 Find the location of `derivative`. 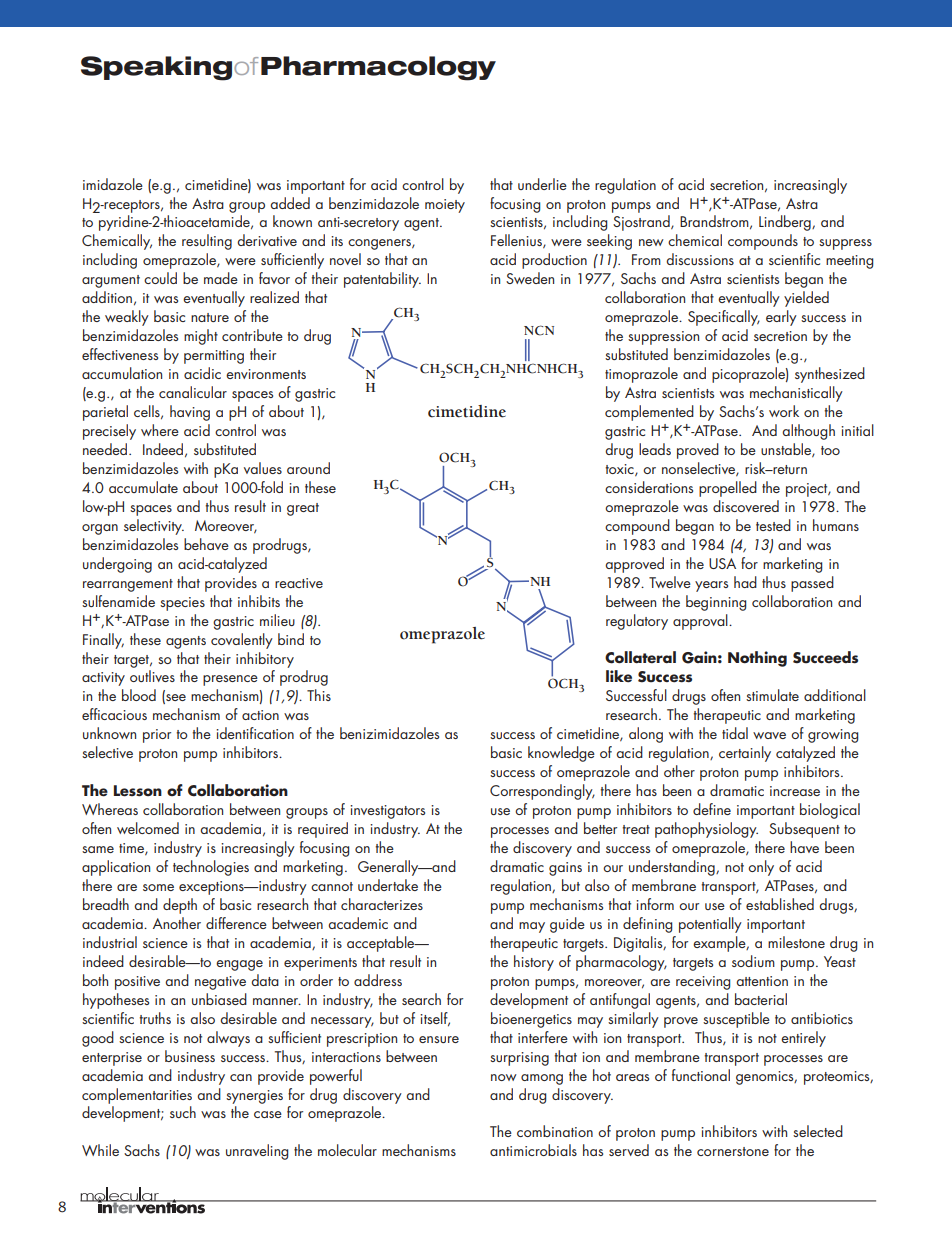

derivative is located at coordinates (267, 240).
